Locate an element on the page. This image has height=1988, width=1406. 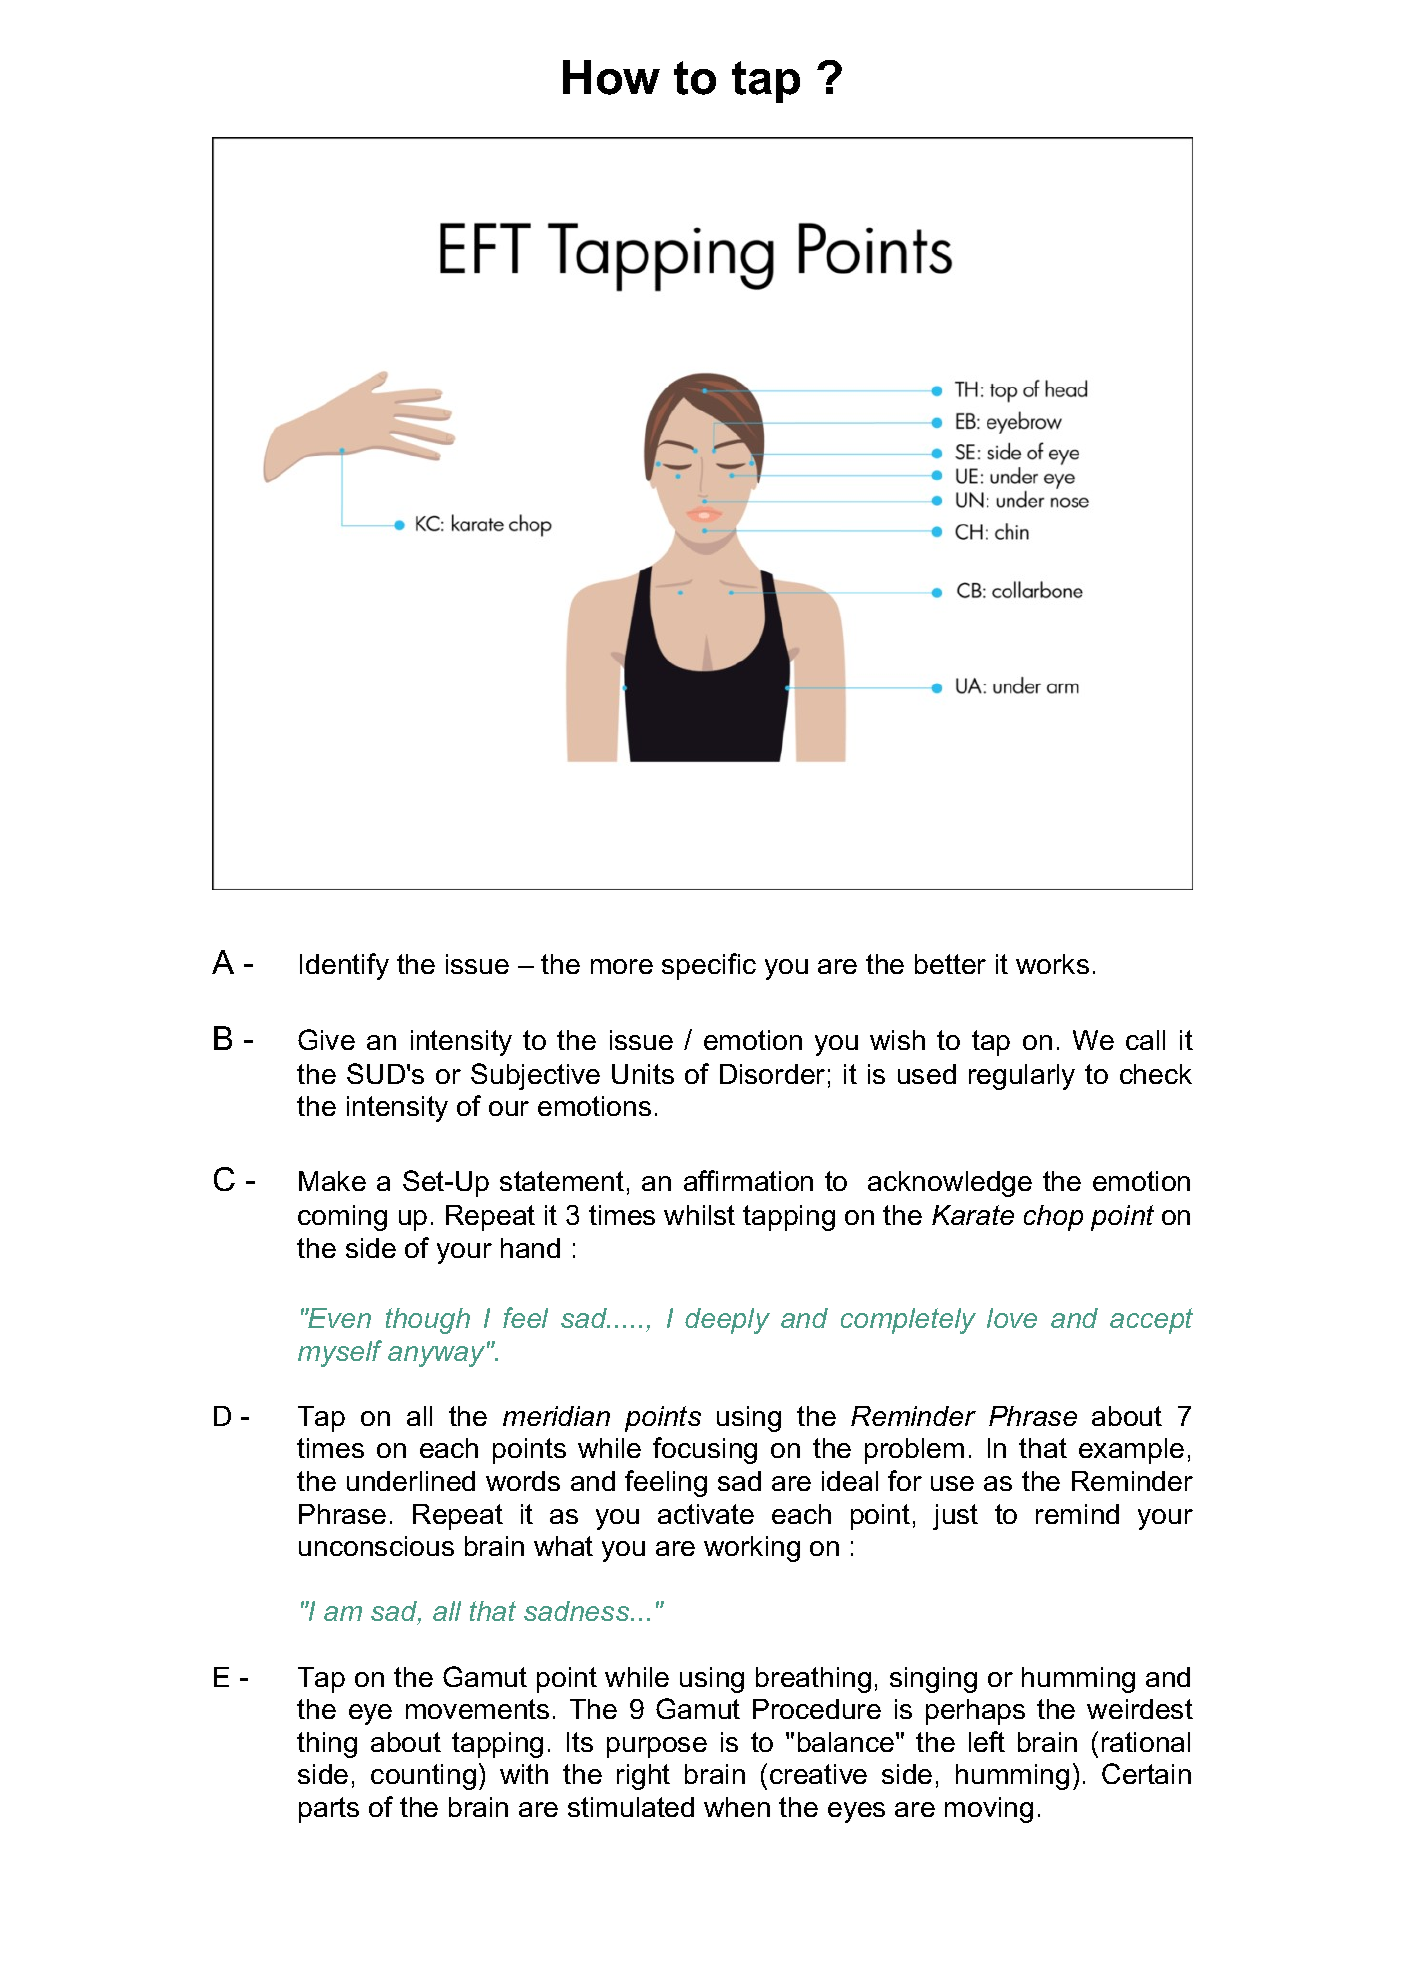
more is located at coordinates (622, 966).
